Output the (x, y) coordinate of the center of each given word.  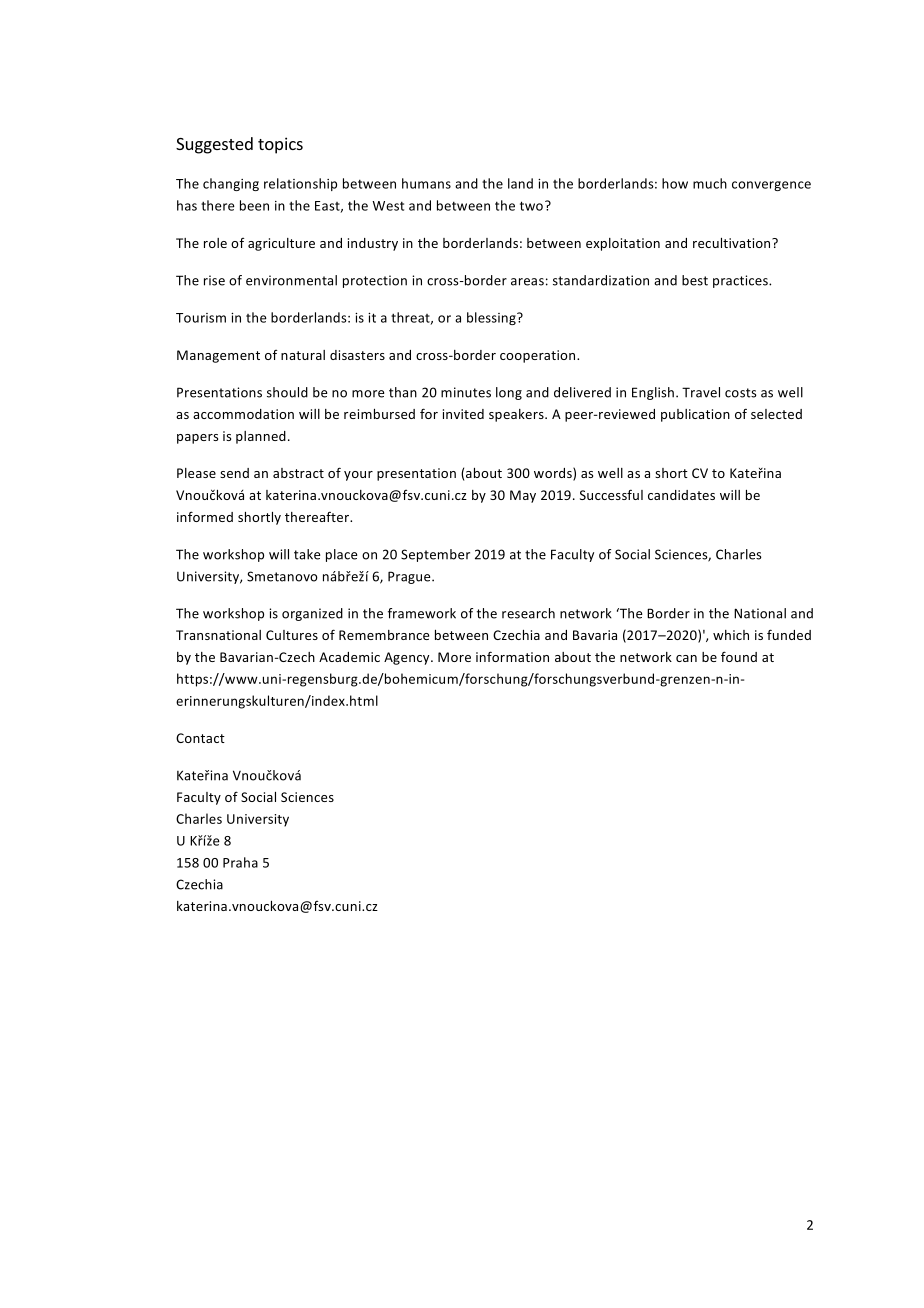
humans (426, 183)
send (234, 473)
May (523, 496)
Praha (240, 862)
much (710, 183)
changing (231, 184)
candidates (681, 495)
